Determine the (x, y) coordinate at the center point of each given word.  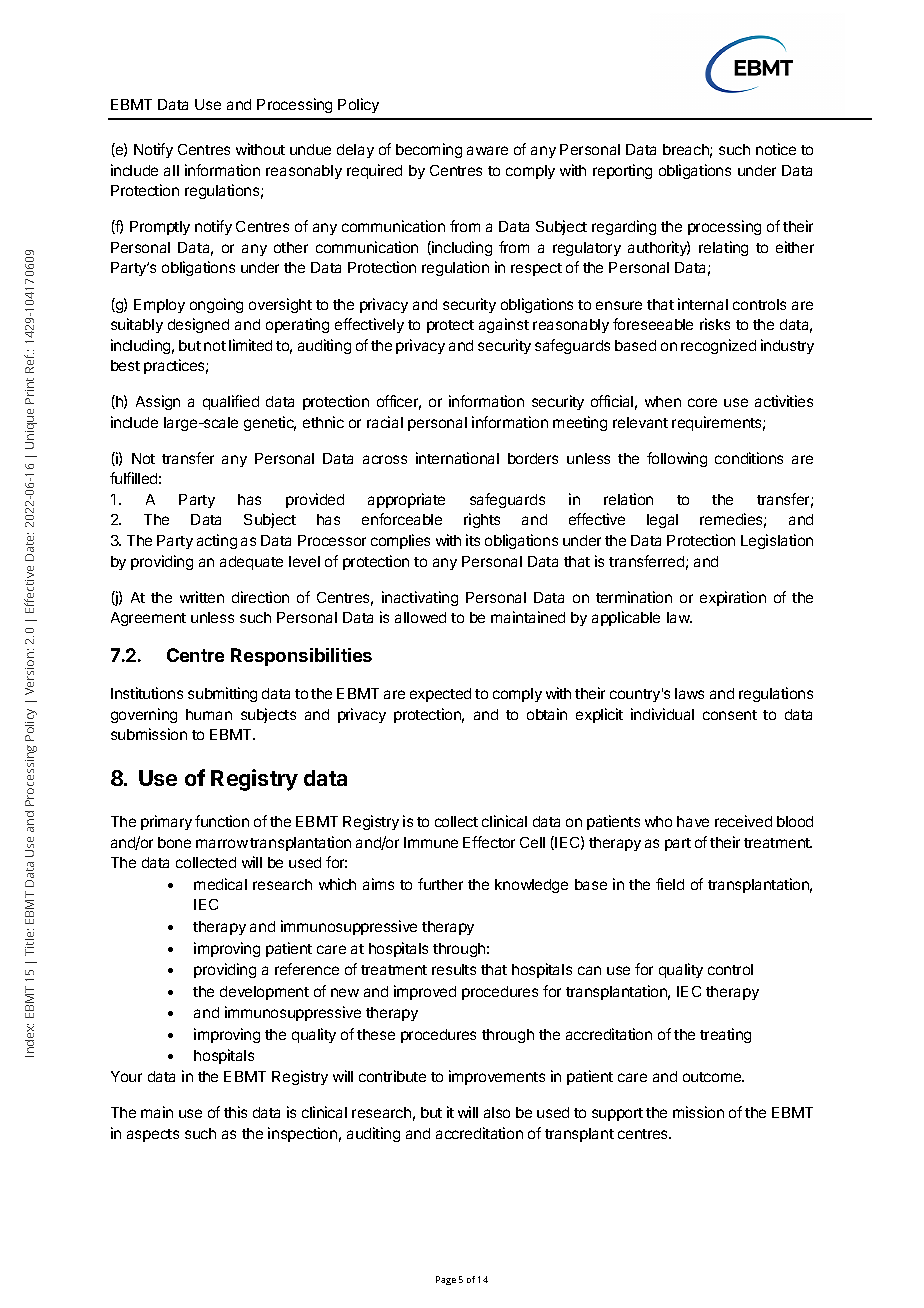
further (440, 884)
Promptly (160, 228)
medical (220, 884)
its (473, 540)
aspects (153, 1135)
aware (487, 150)
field (670, 884)
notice (776, 149)
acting (217, 541)
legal (662, 521)
